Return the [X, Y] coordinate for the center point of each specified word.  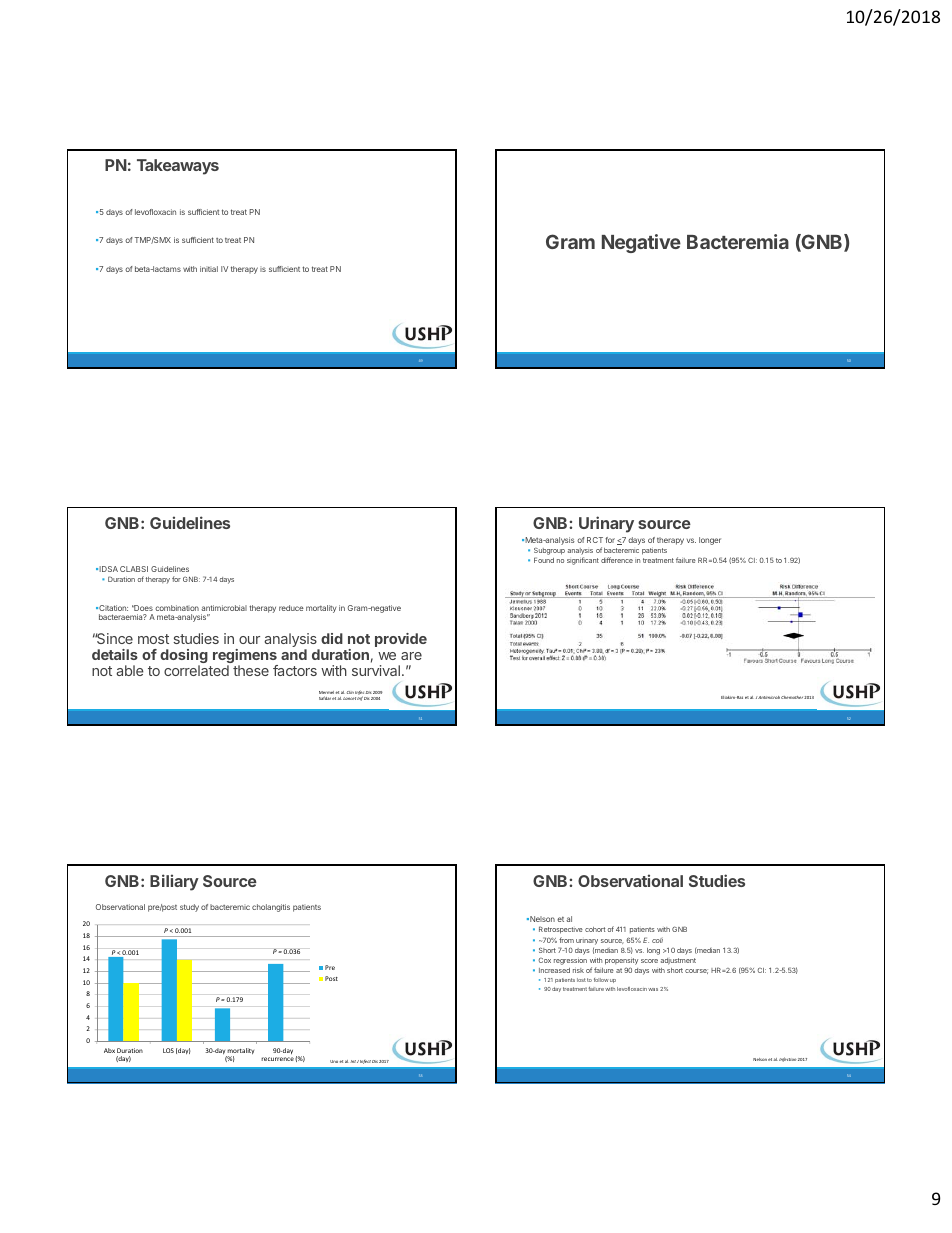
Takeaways [178, 167]
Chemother [792, 697]
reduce [291, 608]
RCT [595, 540]
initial [209, 269]
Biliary [174, 882]
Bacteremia [738, 241]
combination [177, 608]
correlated [196, 670]
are [411, 656]
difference [617, 560]
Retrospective [561, 930]
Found [544, 560]
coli [657, 940]
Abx [109, 1050]
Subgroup [549, 551]
